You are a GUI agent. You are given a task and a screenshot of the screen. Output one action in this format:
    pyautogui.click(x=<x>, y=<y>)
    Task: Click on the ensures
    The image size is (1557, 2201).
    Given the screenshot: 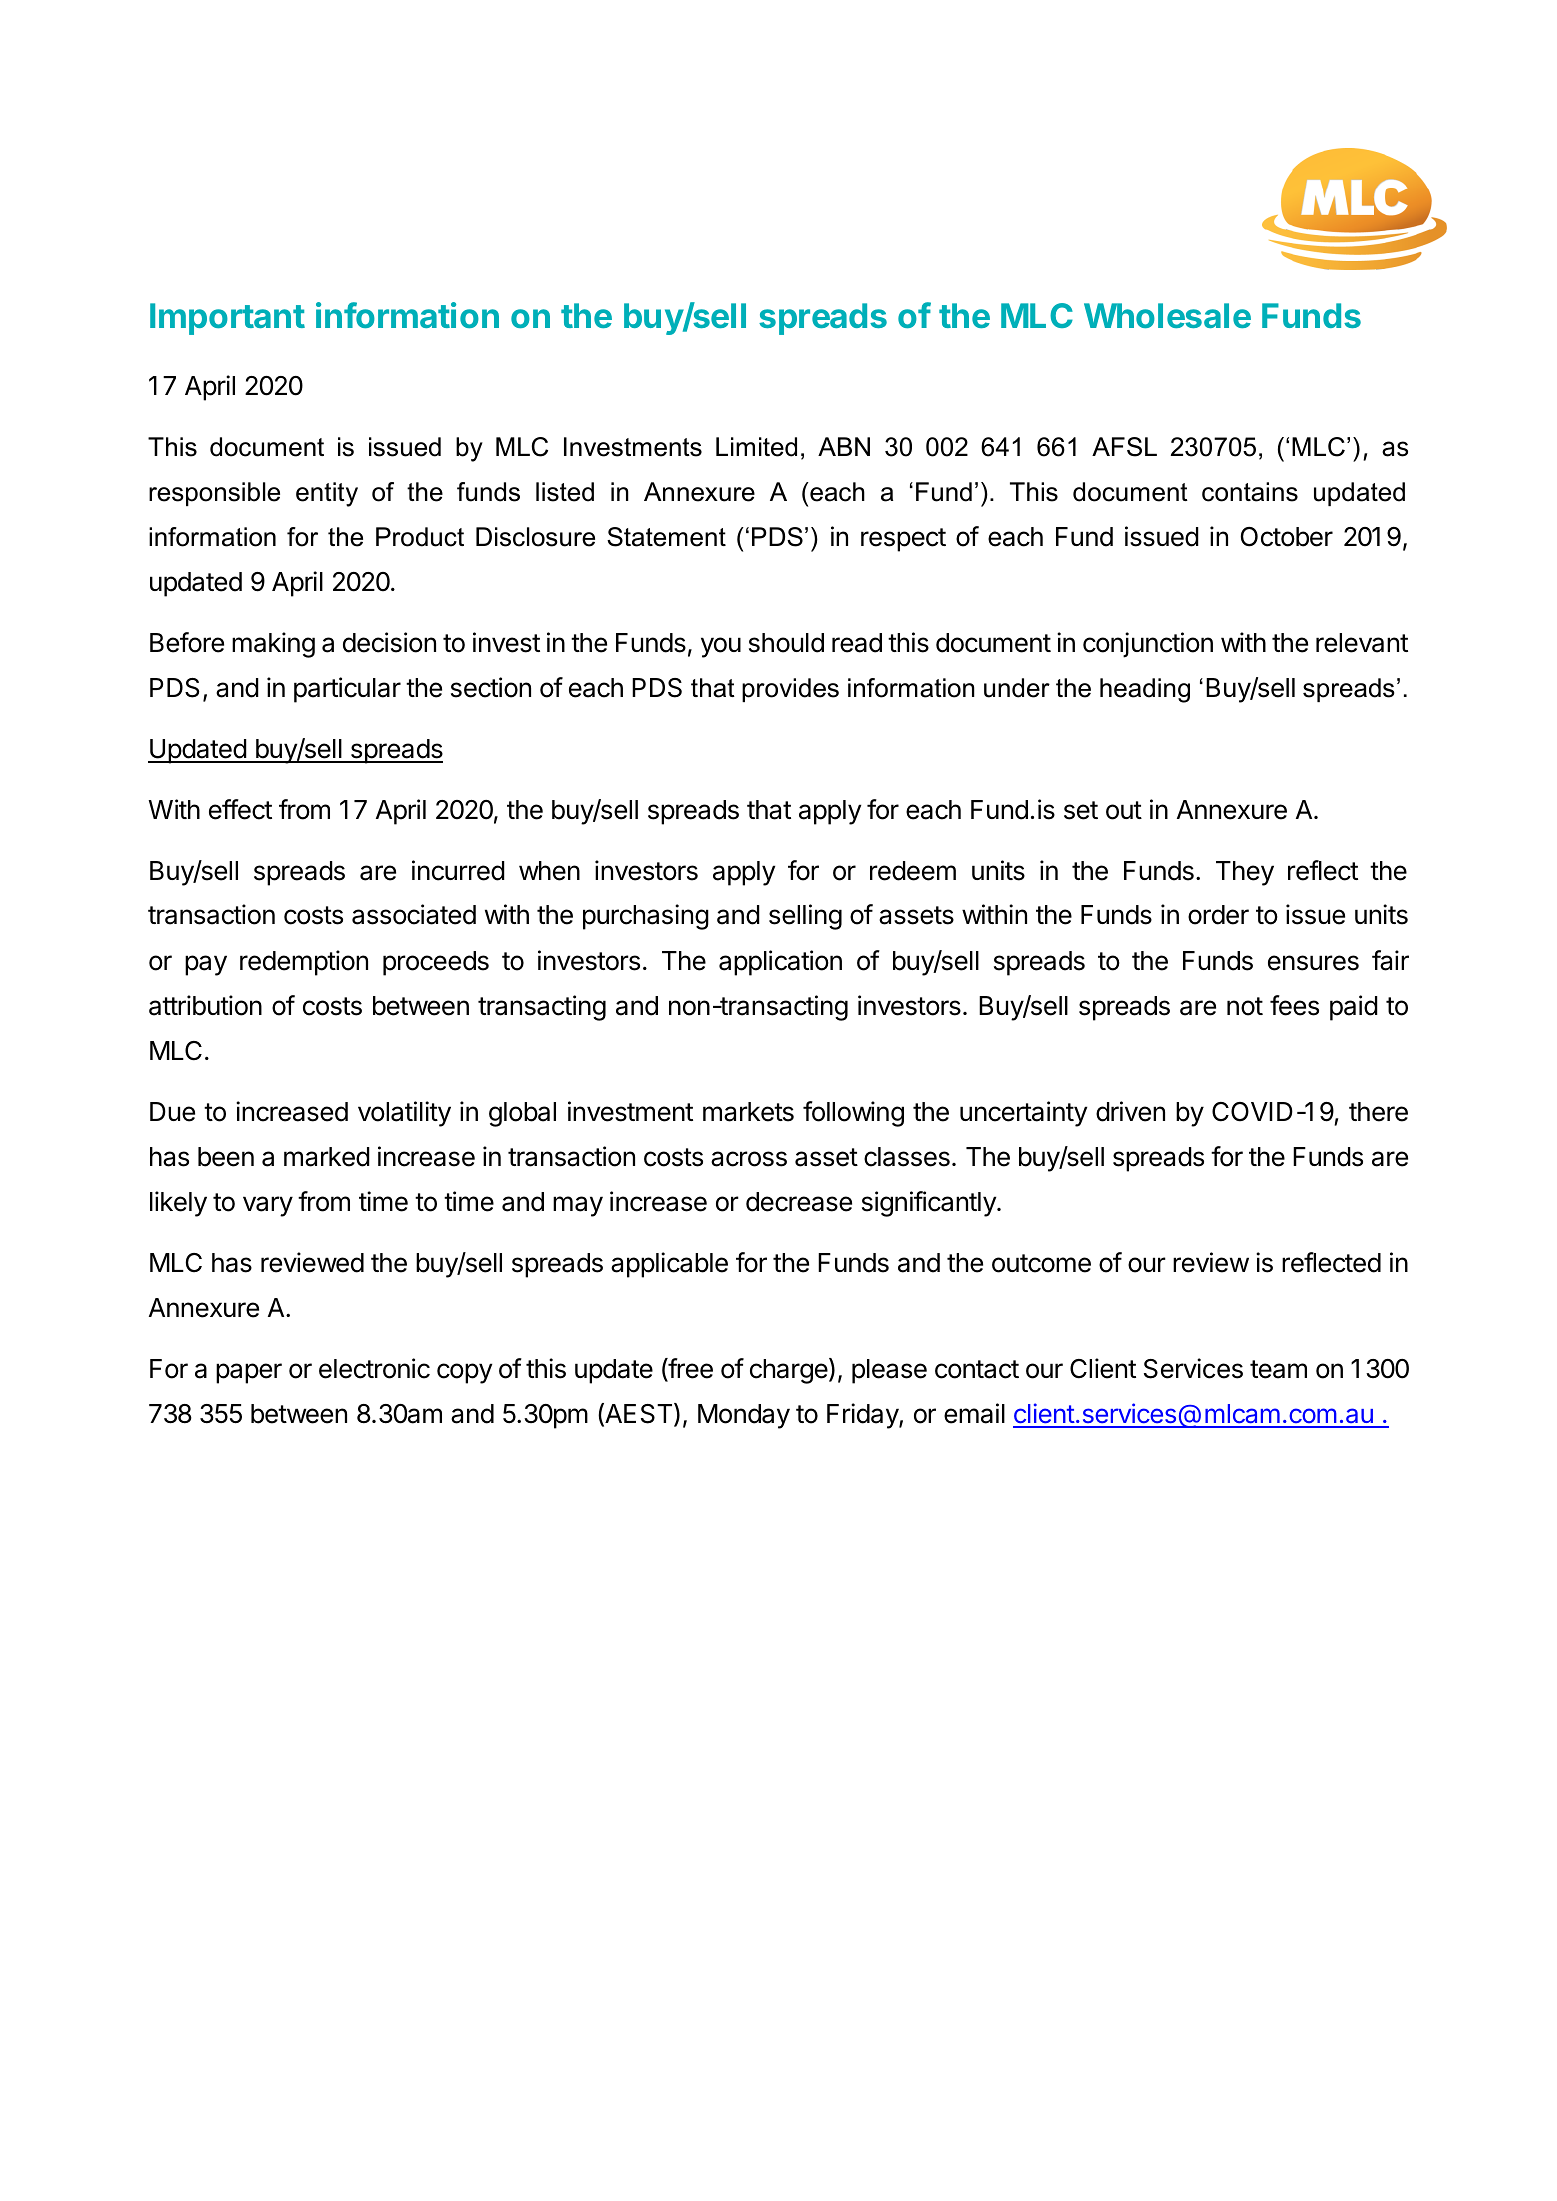 What is the action you would take?
    pyautogui.click(x=1313, y=963)
